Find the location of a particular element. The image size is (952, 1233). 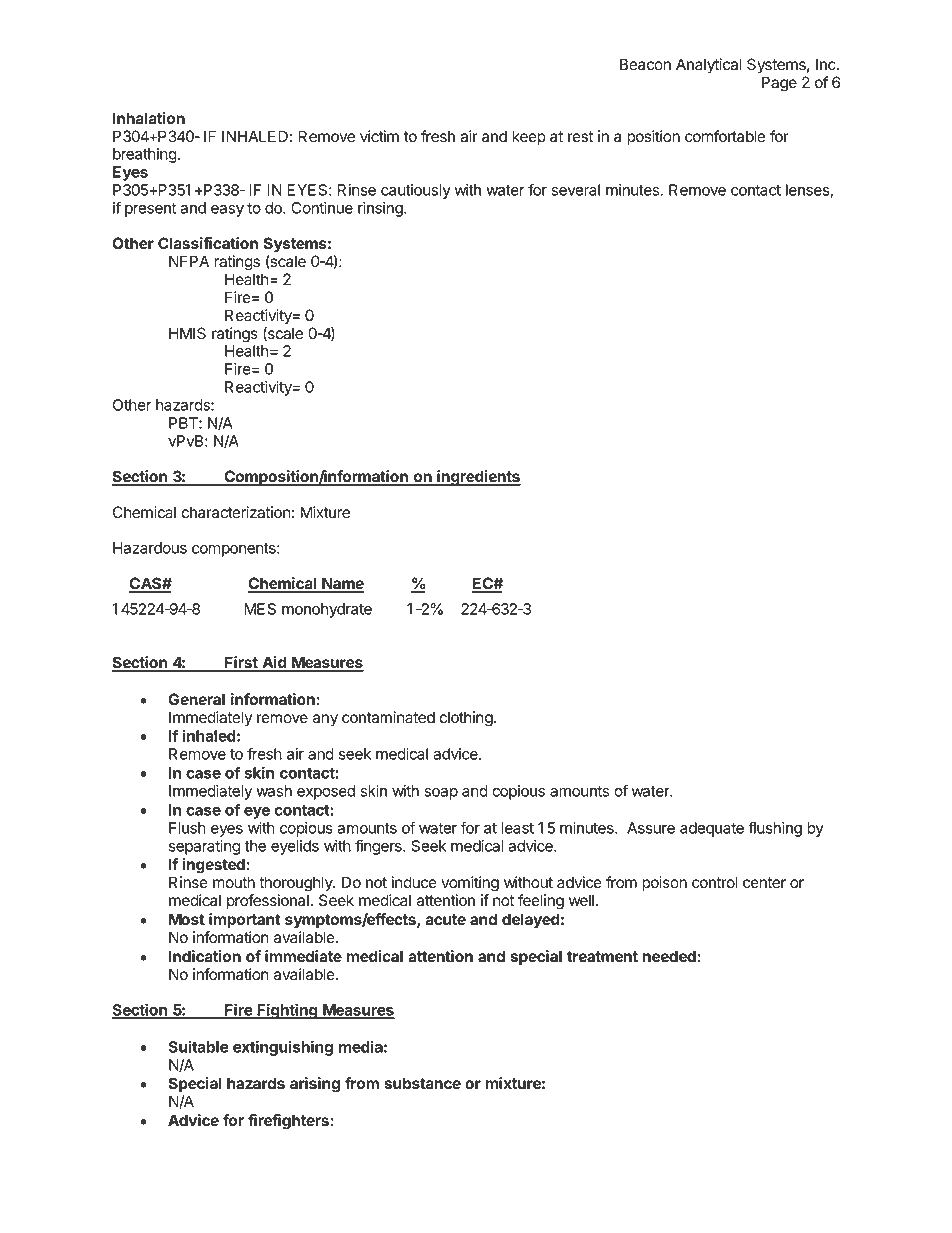

needed is located at coordinates (669, 956).
